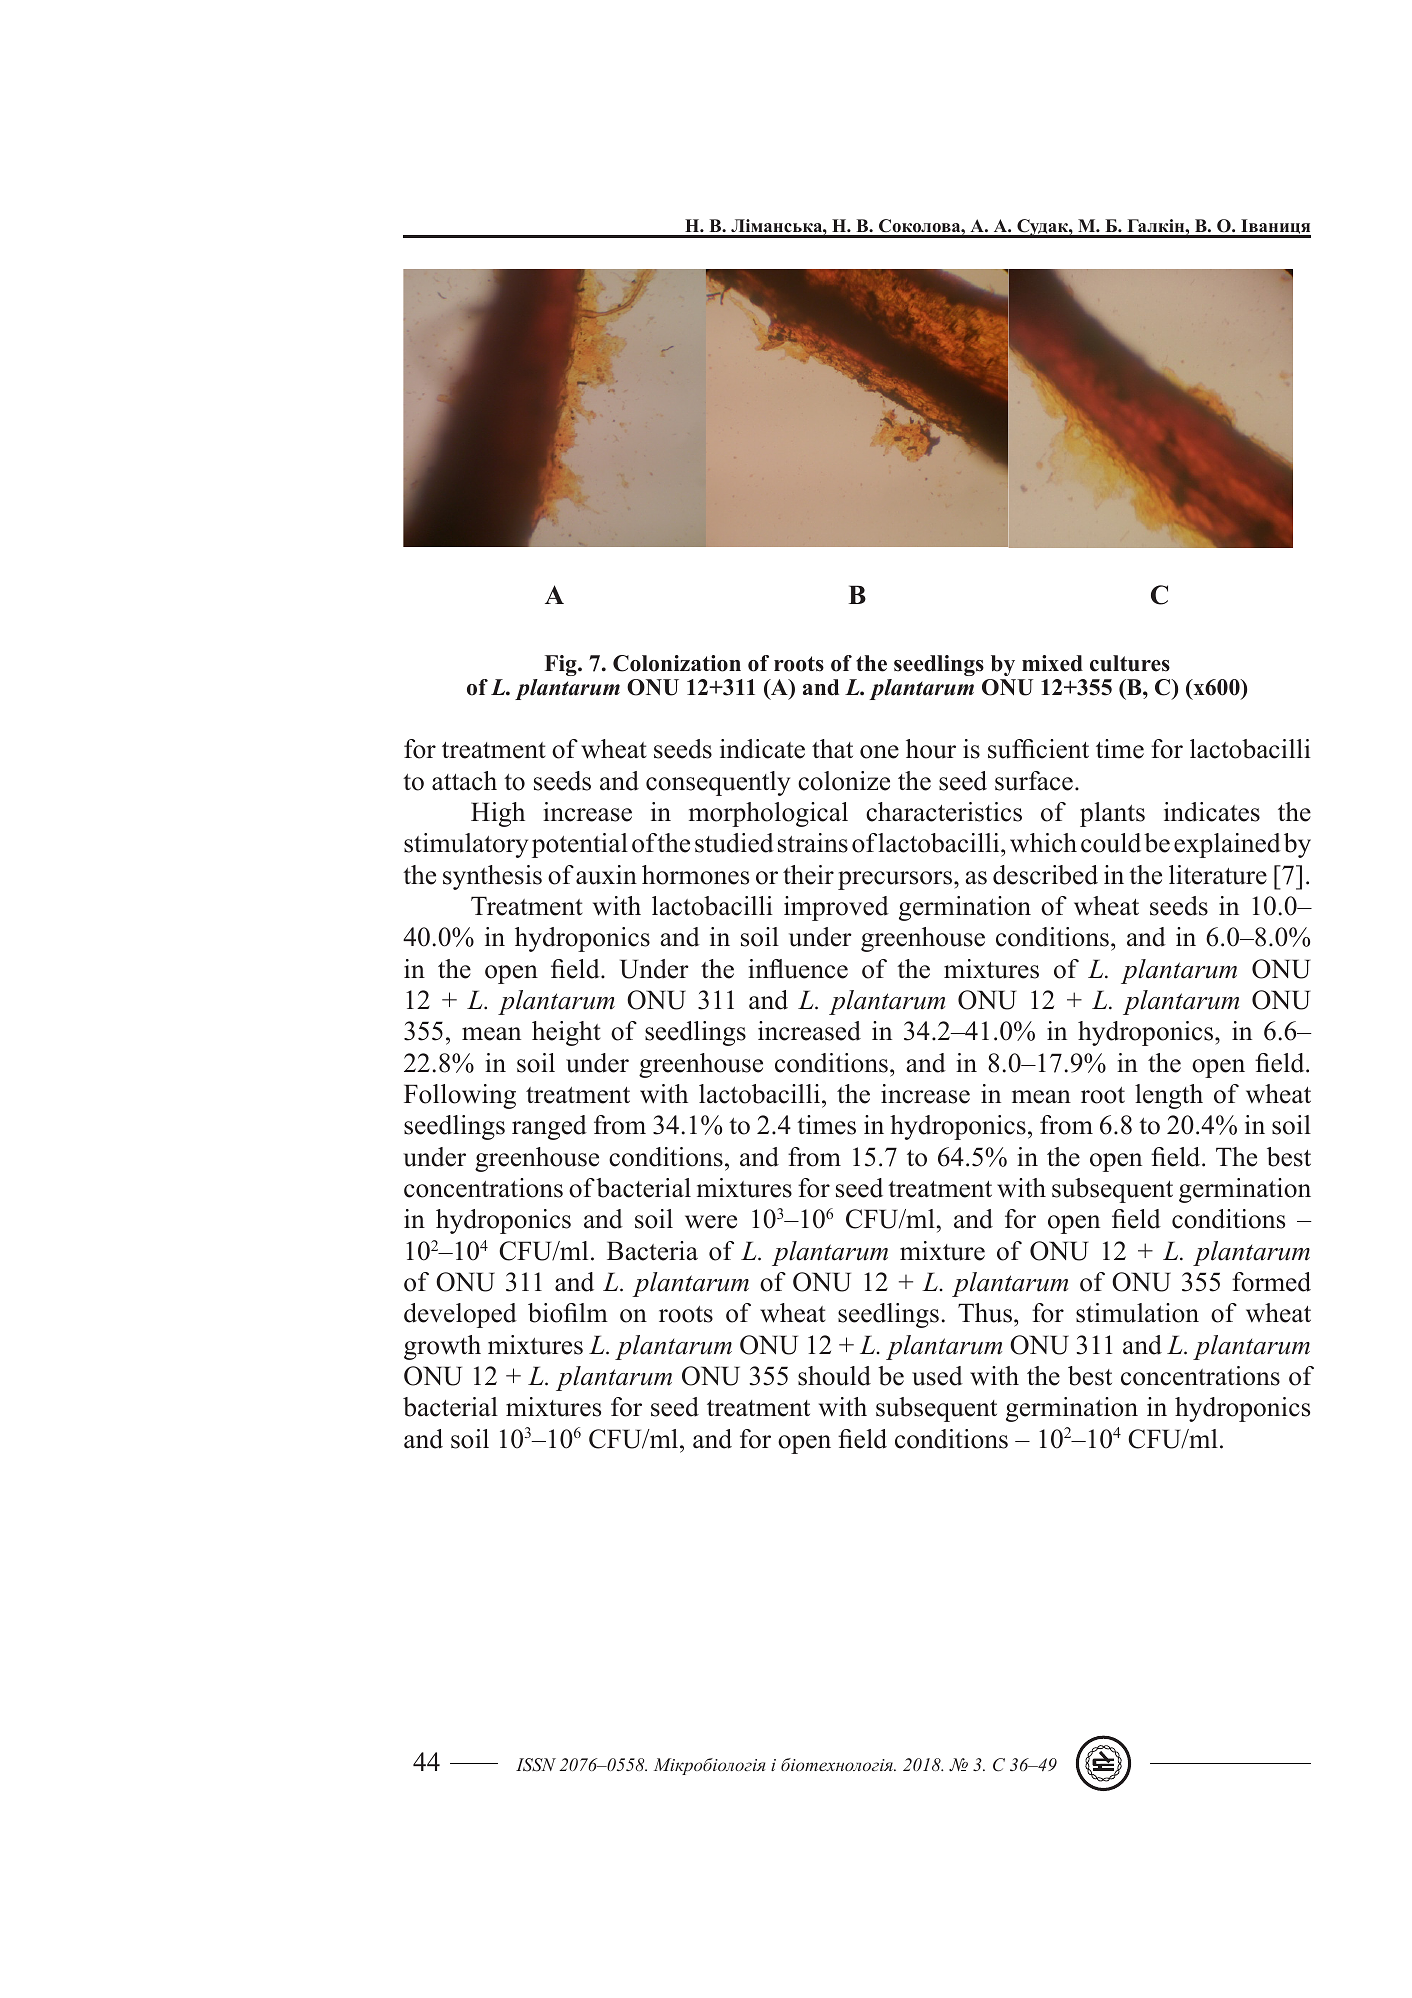 Image resolution: width=1412 pixels, height=1998 pixels. I want to click on height, so click(566, 1033).
